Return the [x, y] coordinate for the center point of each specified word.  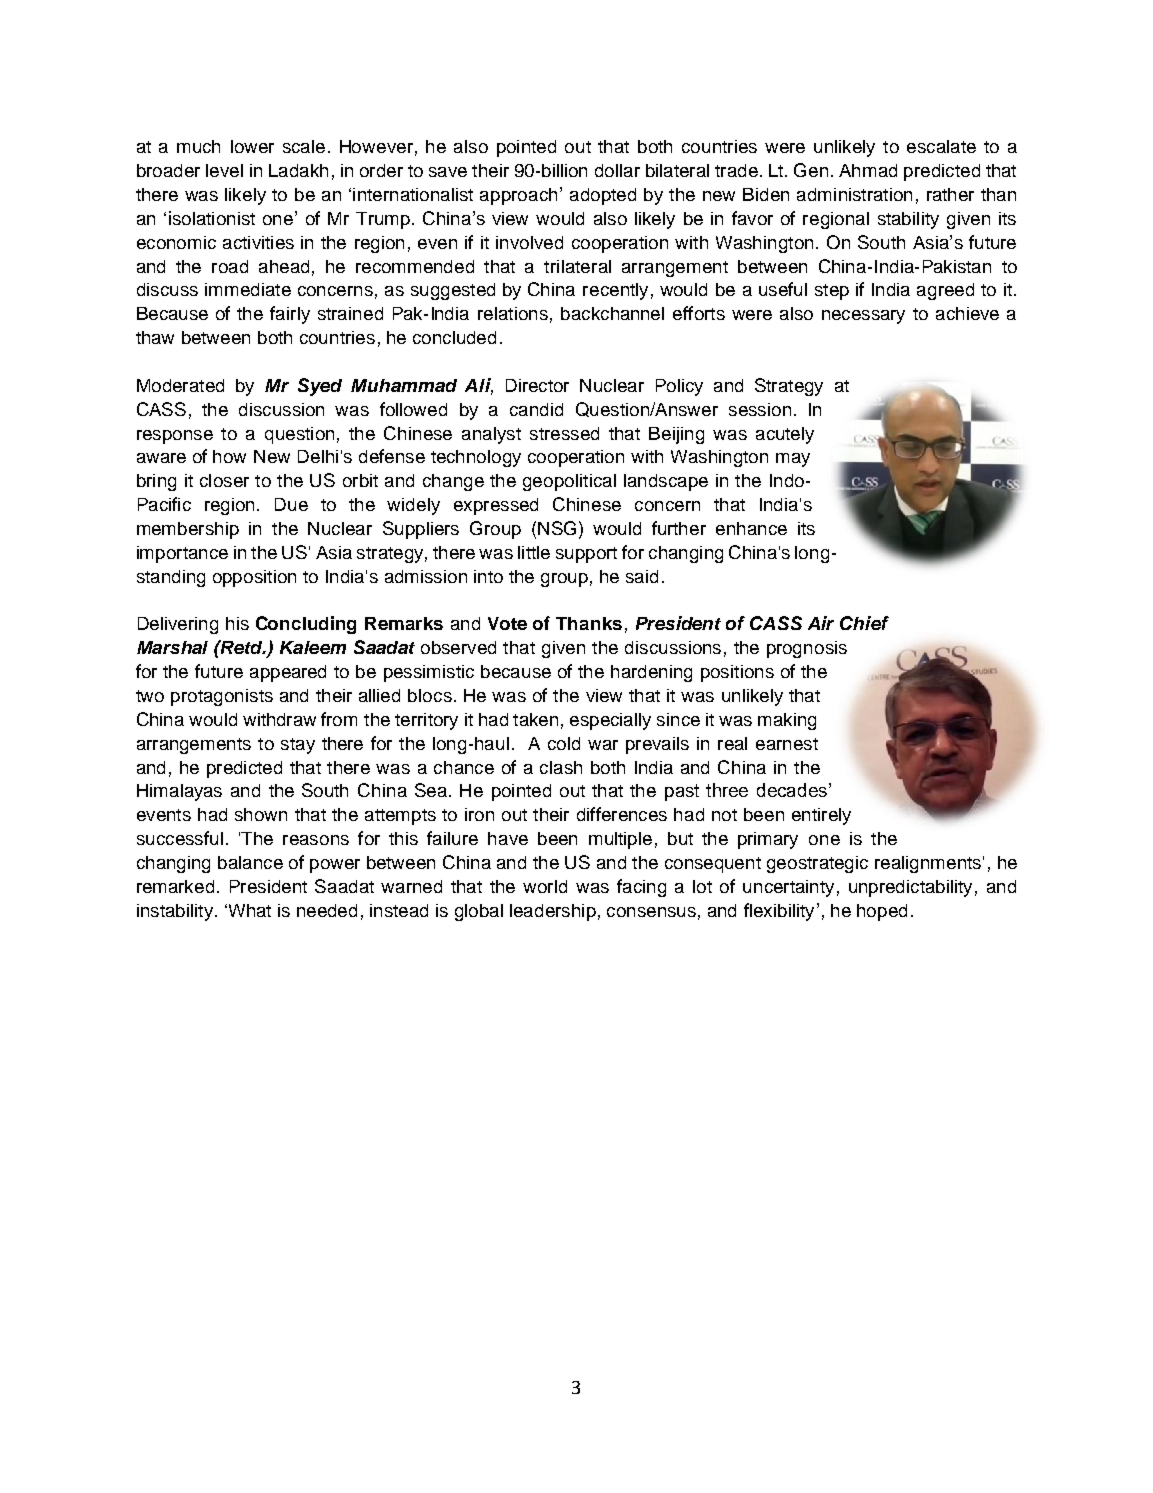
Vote [507, 623]
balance [250, 862]
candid [536, 409]
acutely [785, 435]
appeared [288, 673]
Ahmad [868, 170]
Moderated [180, 385]
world [545, 886]
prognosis [807, 649]
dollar [617, 170]
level [224, 170]
